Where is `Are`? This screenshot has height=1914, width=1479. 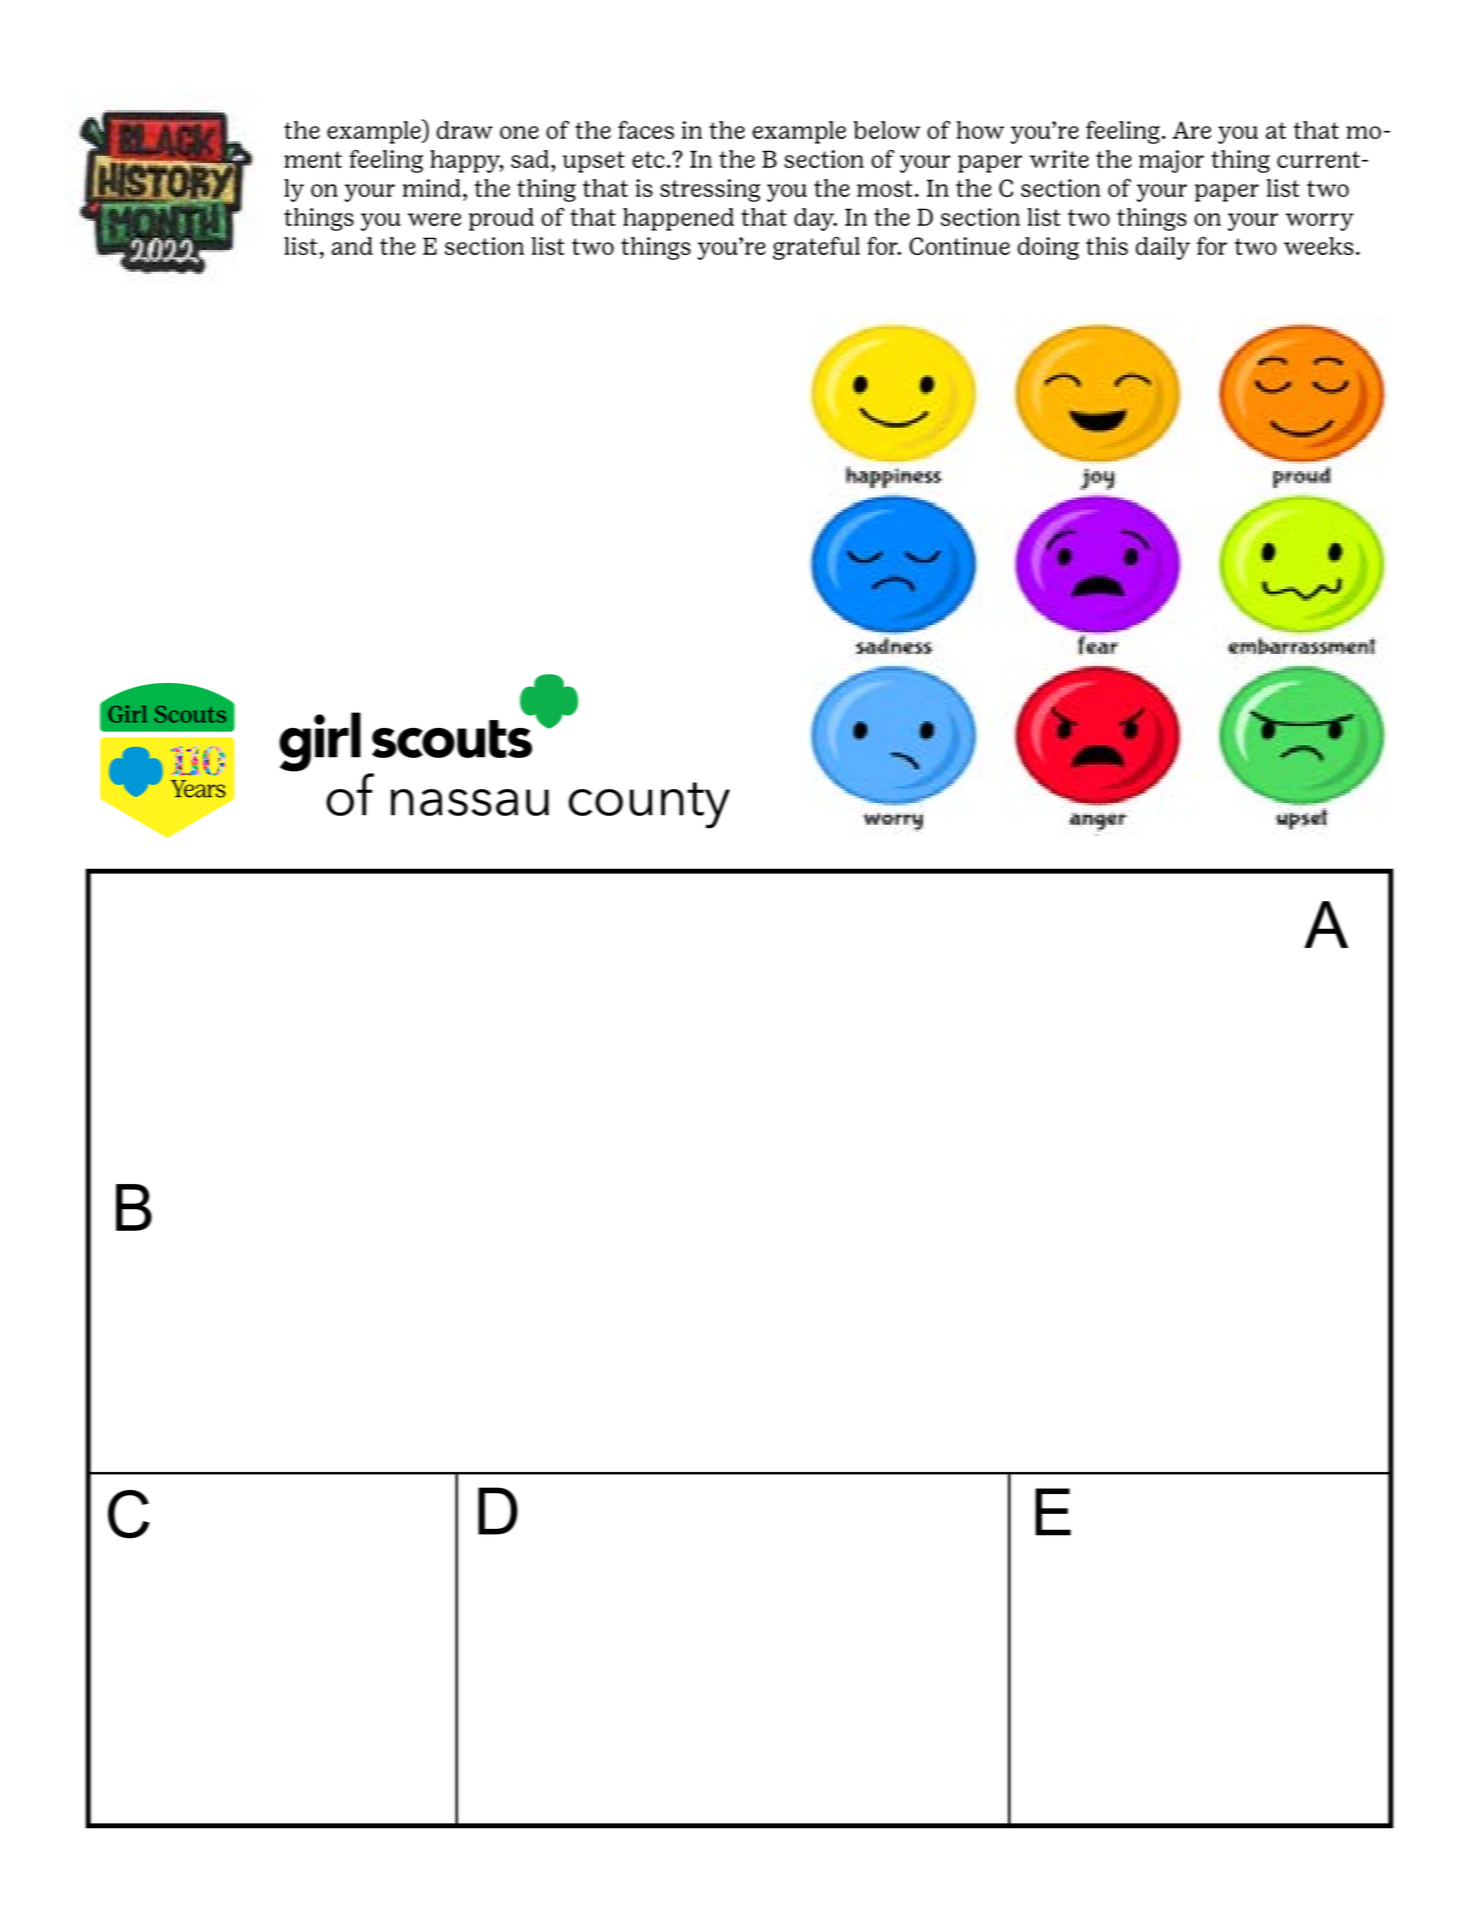
Are is located at coordinates (1191, 130).
